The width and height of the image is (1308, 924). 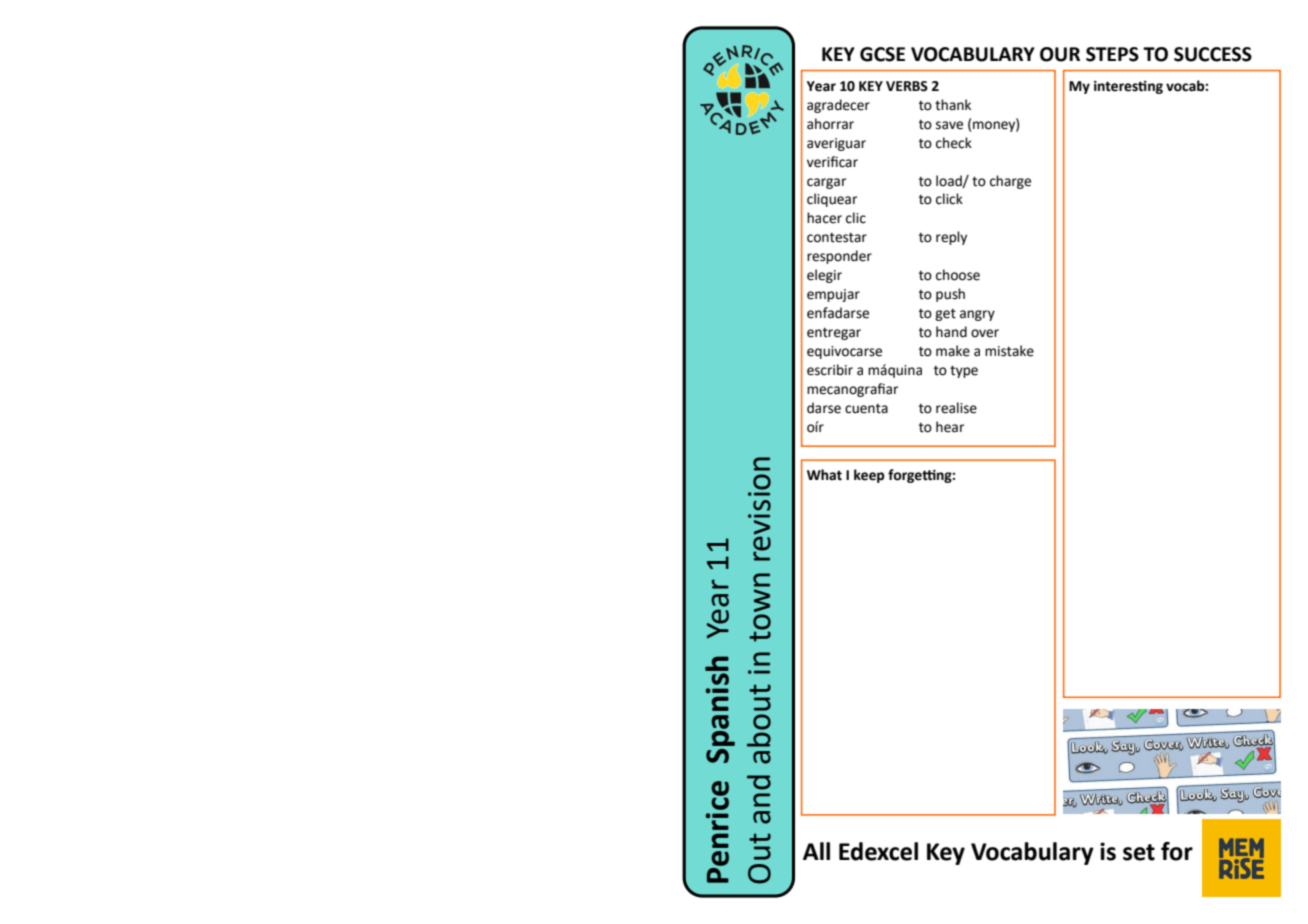 I want to click on mistake, so click(x=1009, y=351).
